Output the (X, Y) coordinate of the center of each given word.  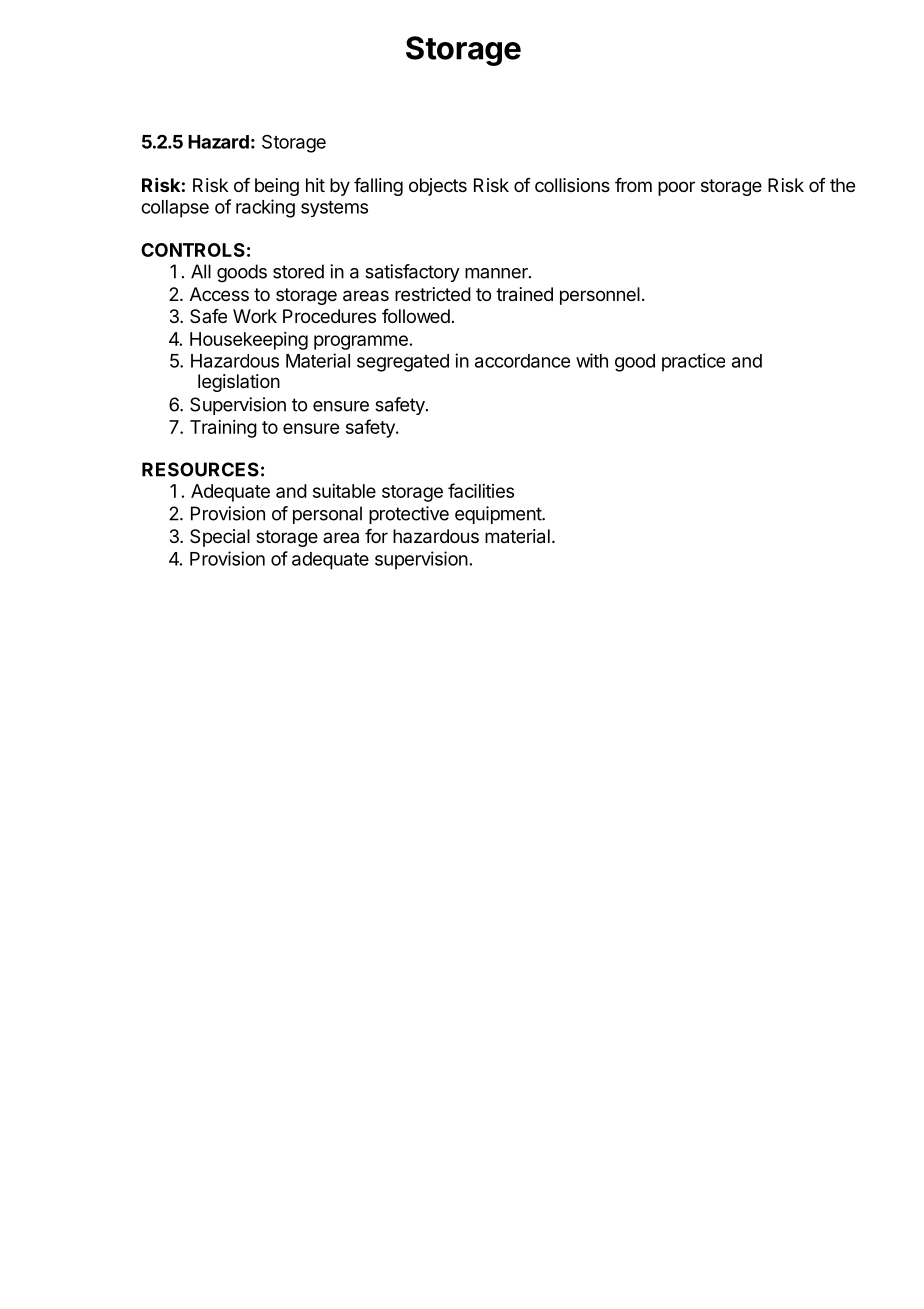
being (277, 187)
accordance (522, 361)
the (842, 185)
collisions (572, 185)
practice (693, 362)
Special (220, 538)
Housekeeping (249, 341)
